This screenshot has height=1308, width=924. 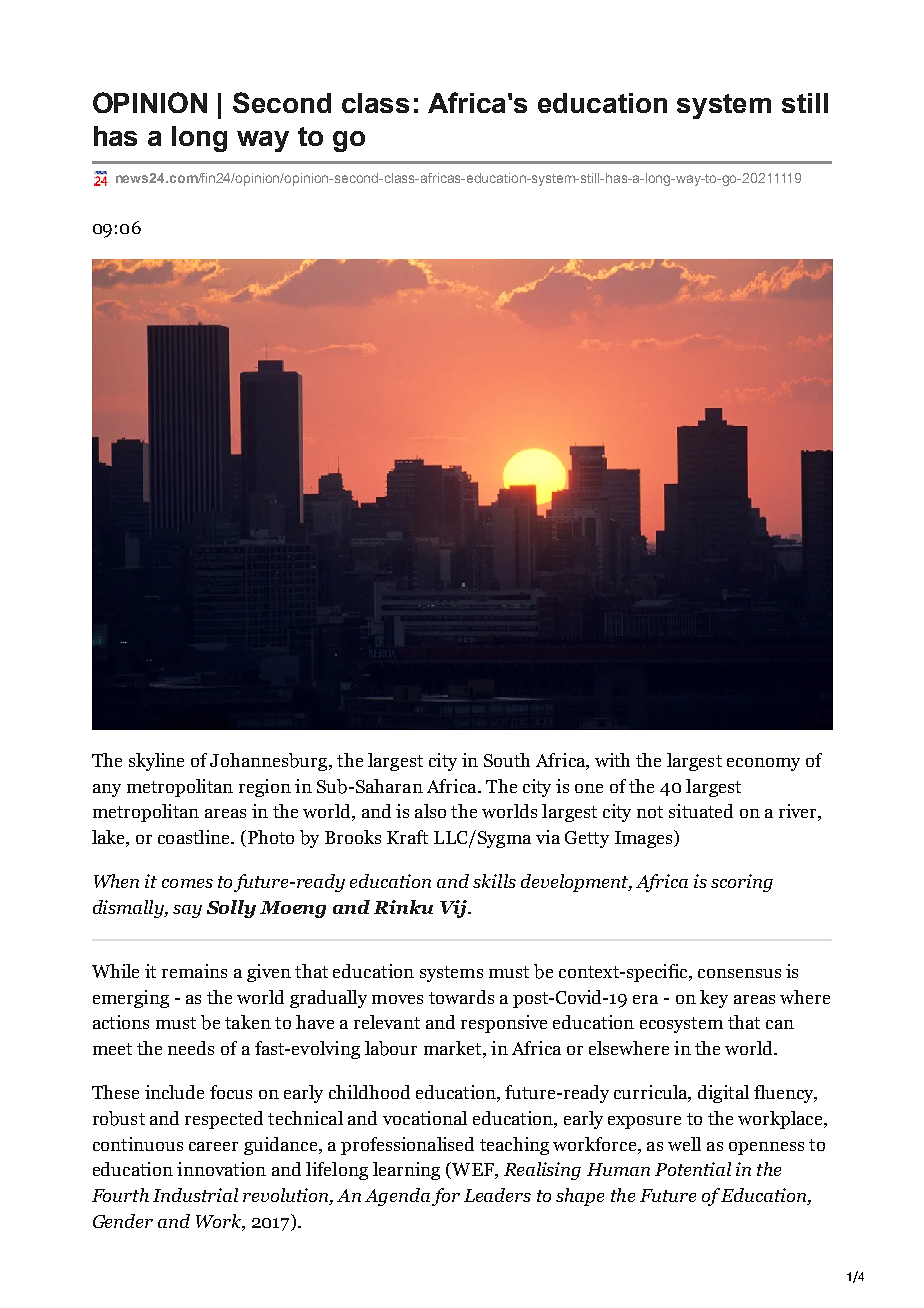 I want to click on comes, so click(x=187, y=883).
